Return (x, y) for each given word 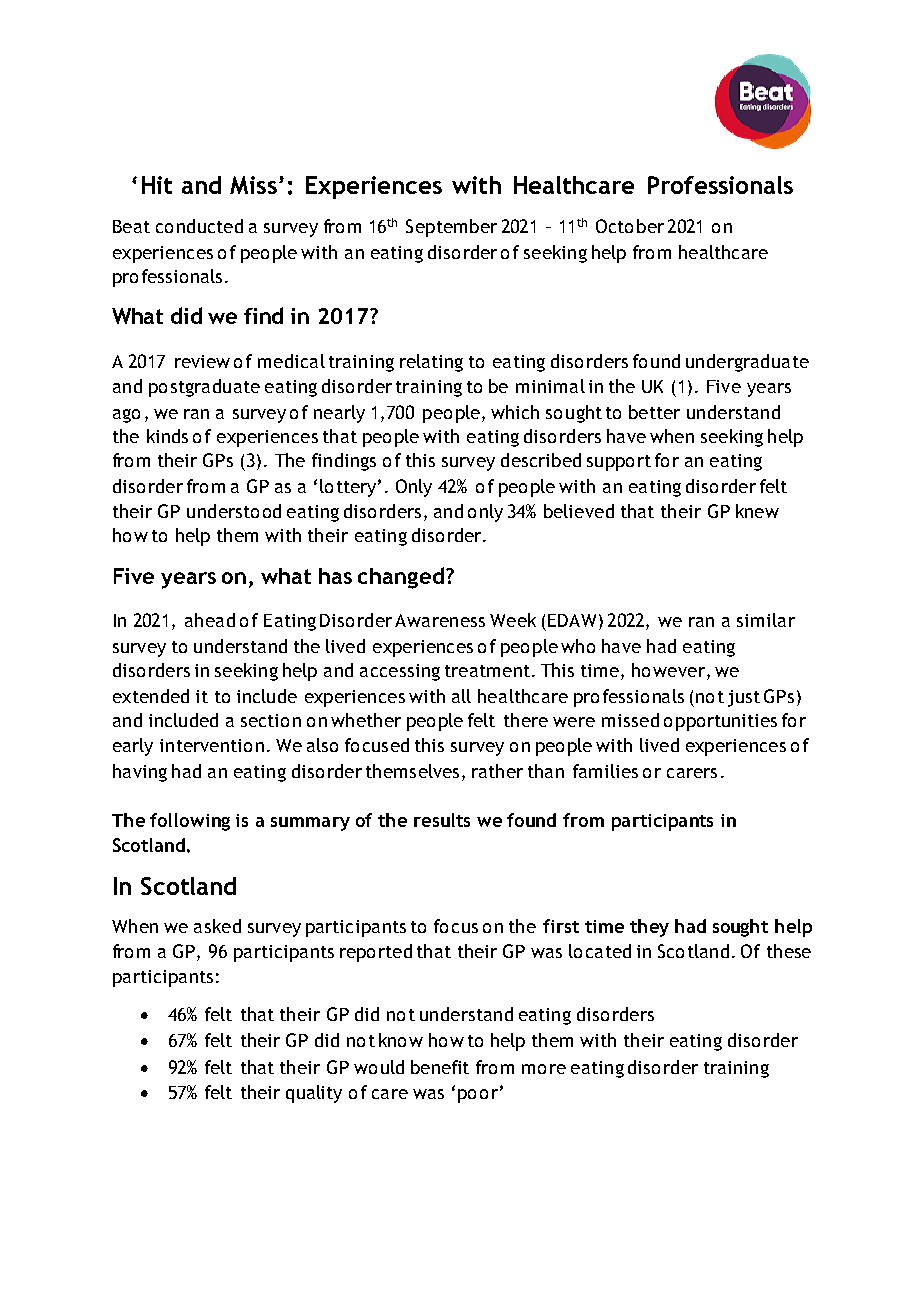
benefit (440, 1067)
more (544, 1069)
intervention (212, 745)
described (541, 460)
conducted (199, 226)
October (630, 226)
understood (234, 511)
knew (757, 511)
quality (314, 1094)
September (451, 228)
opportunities (720, 722)
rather (497, 771)
